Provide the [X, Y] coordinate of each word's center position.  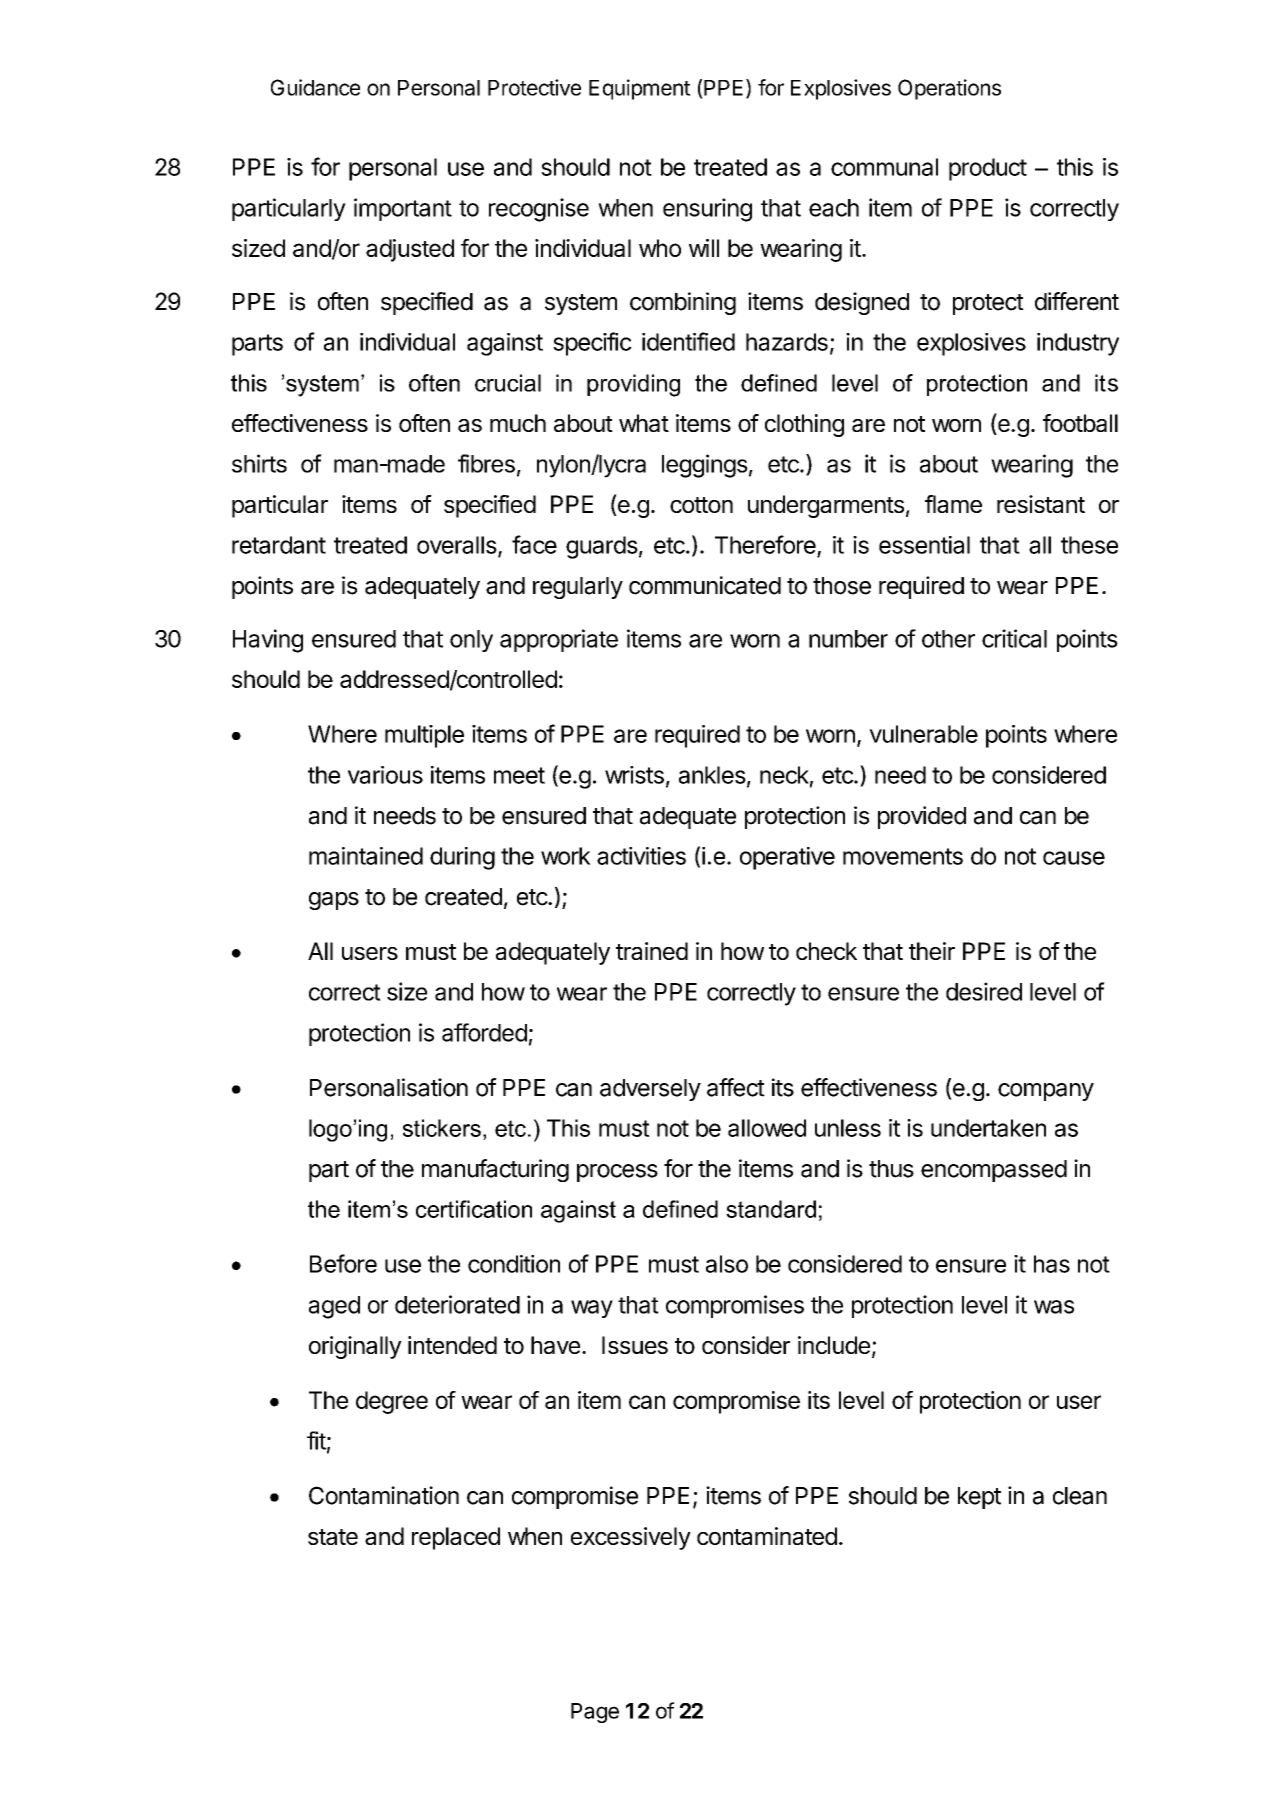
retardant [279, 545]
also [727, 1264]
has [1052, 1264]
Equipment [640, 89]
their [932, 951]
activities [641, 856]
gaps [334, 901]
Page [595, 1713]
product [988, 169]
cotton [701, 505]
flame [953, 504]
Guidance [315, 87]
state [333, 1537]
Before [343, 1263]
